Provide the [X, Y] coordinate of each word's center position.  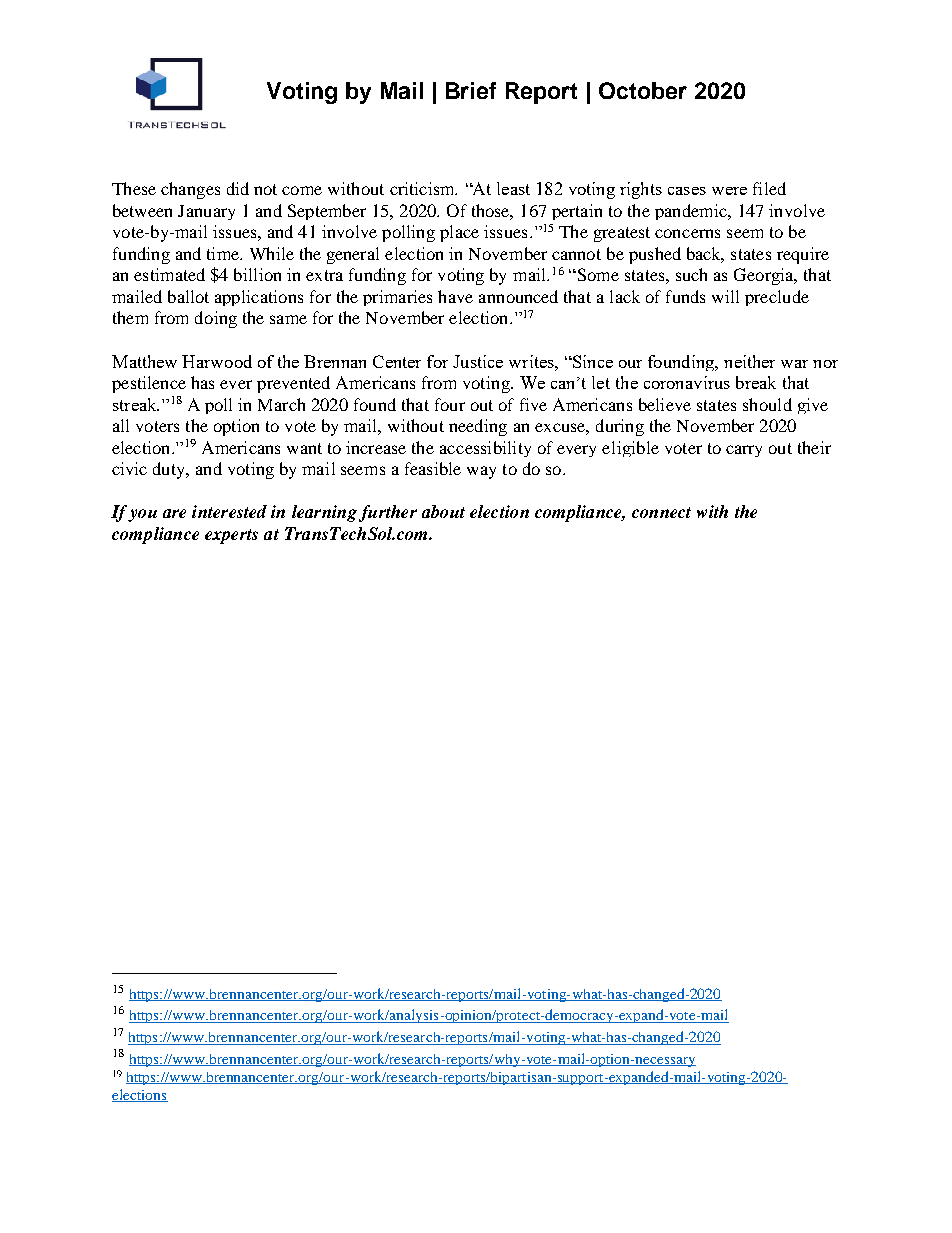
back [705, 254]
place [459, 233]
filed [769, 188]
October [643, 90]
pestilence [149, 384]
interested [229, 511]
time [224, 253]
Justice [478, 361]
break [756, 382]
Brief [471, 90]
